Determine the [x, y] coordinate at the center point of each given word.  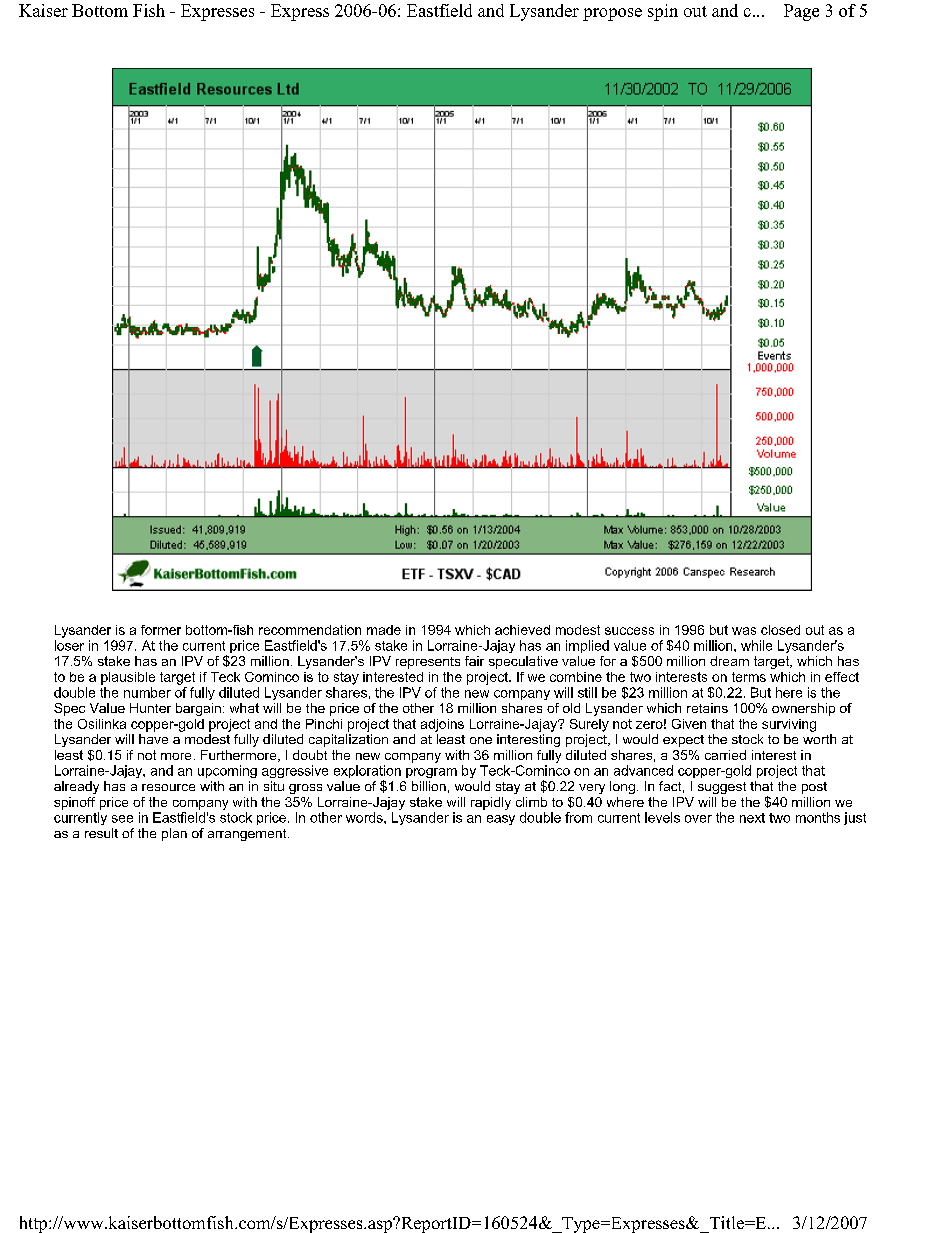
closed [780, 630]
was [744, 631]
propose [612, 14]
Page [801, 12]
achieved [522, 630]
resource [168, 787]
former [161, 630]
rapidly [491, 803]
